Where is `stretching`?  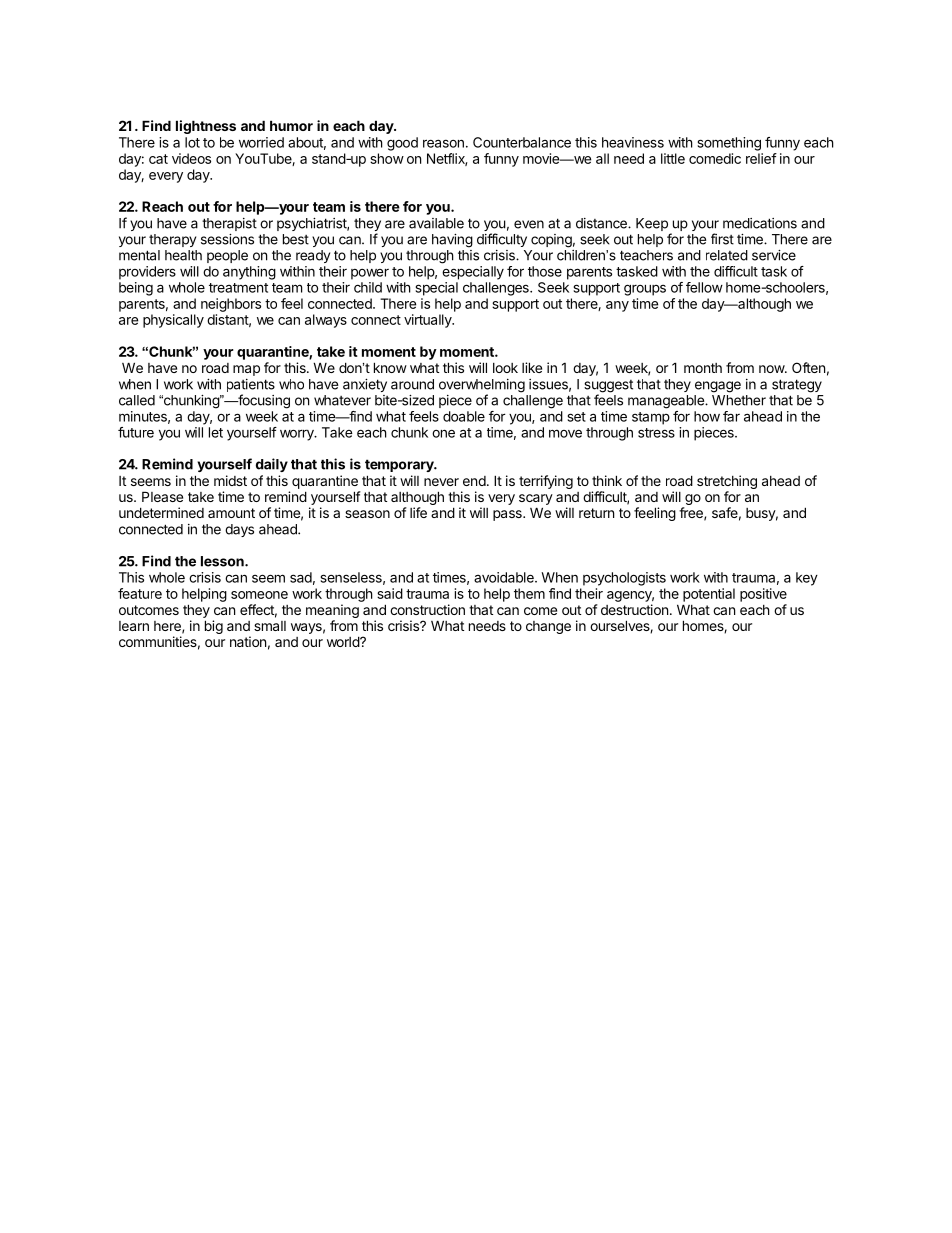
stretching is located at coordinates (727, 483).
